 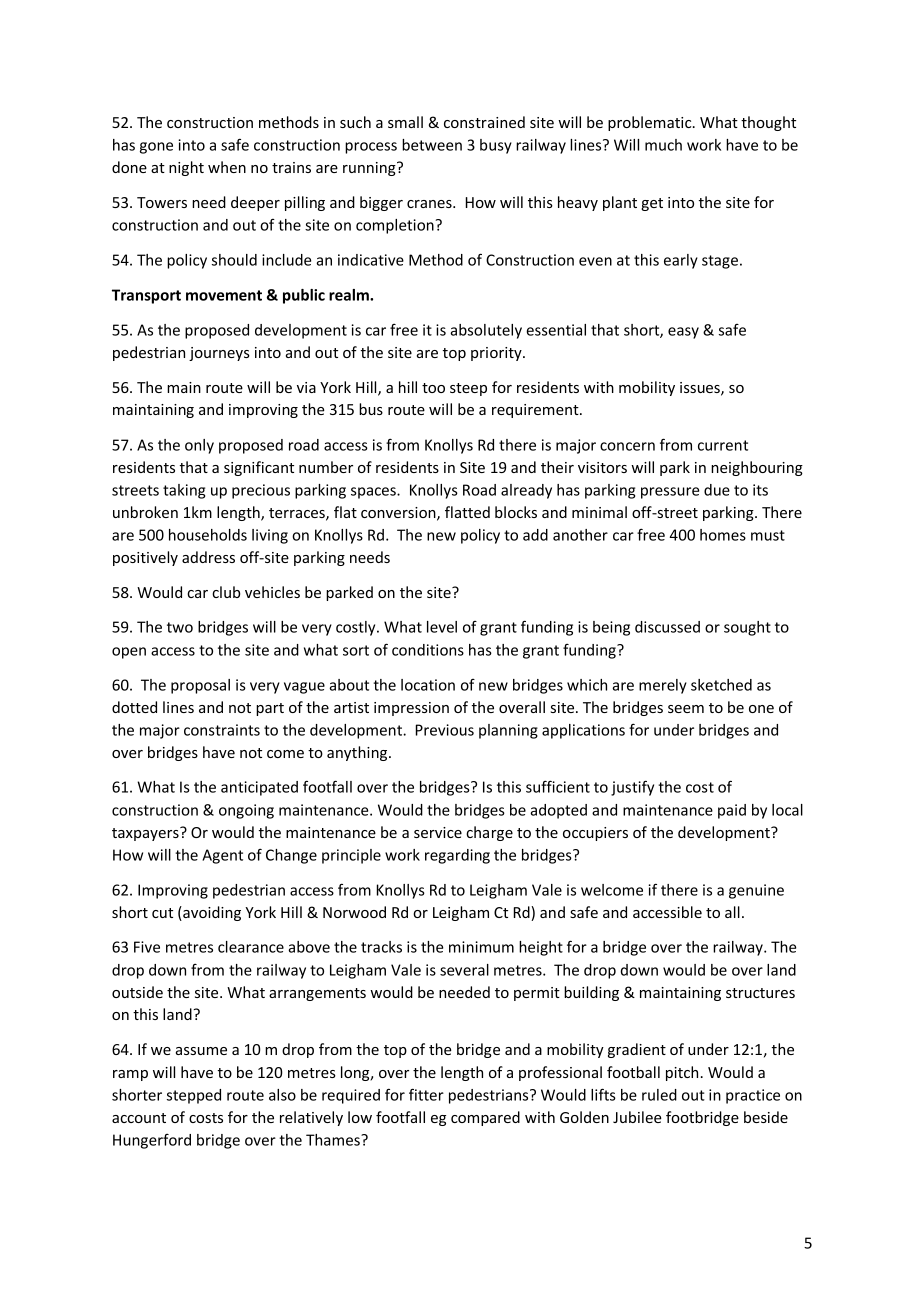 I want to click on much, so click(x=663, y=145).
